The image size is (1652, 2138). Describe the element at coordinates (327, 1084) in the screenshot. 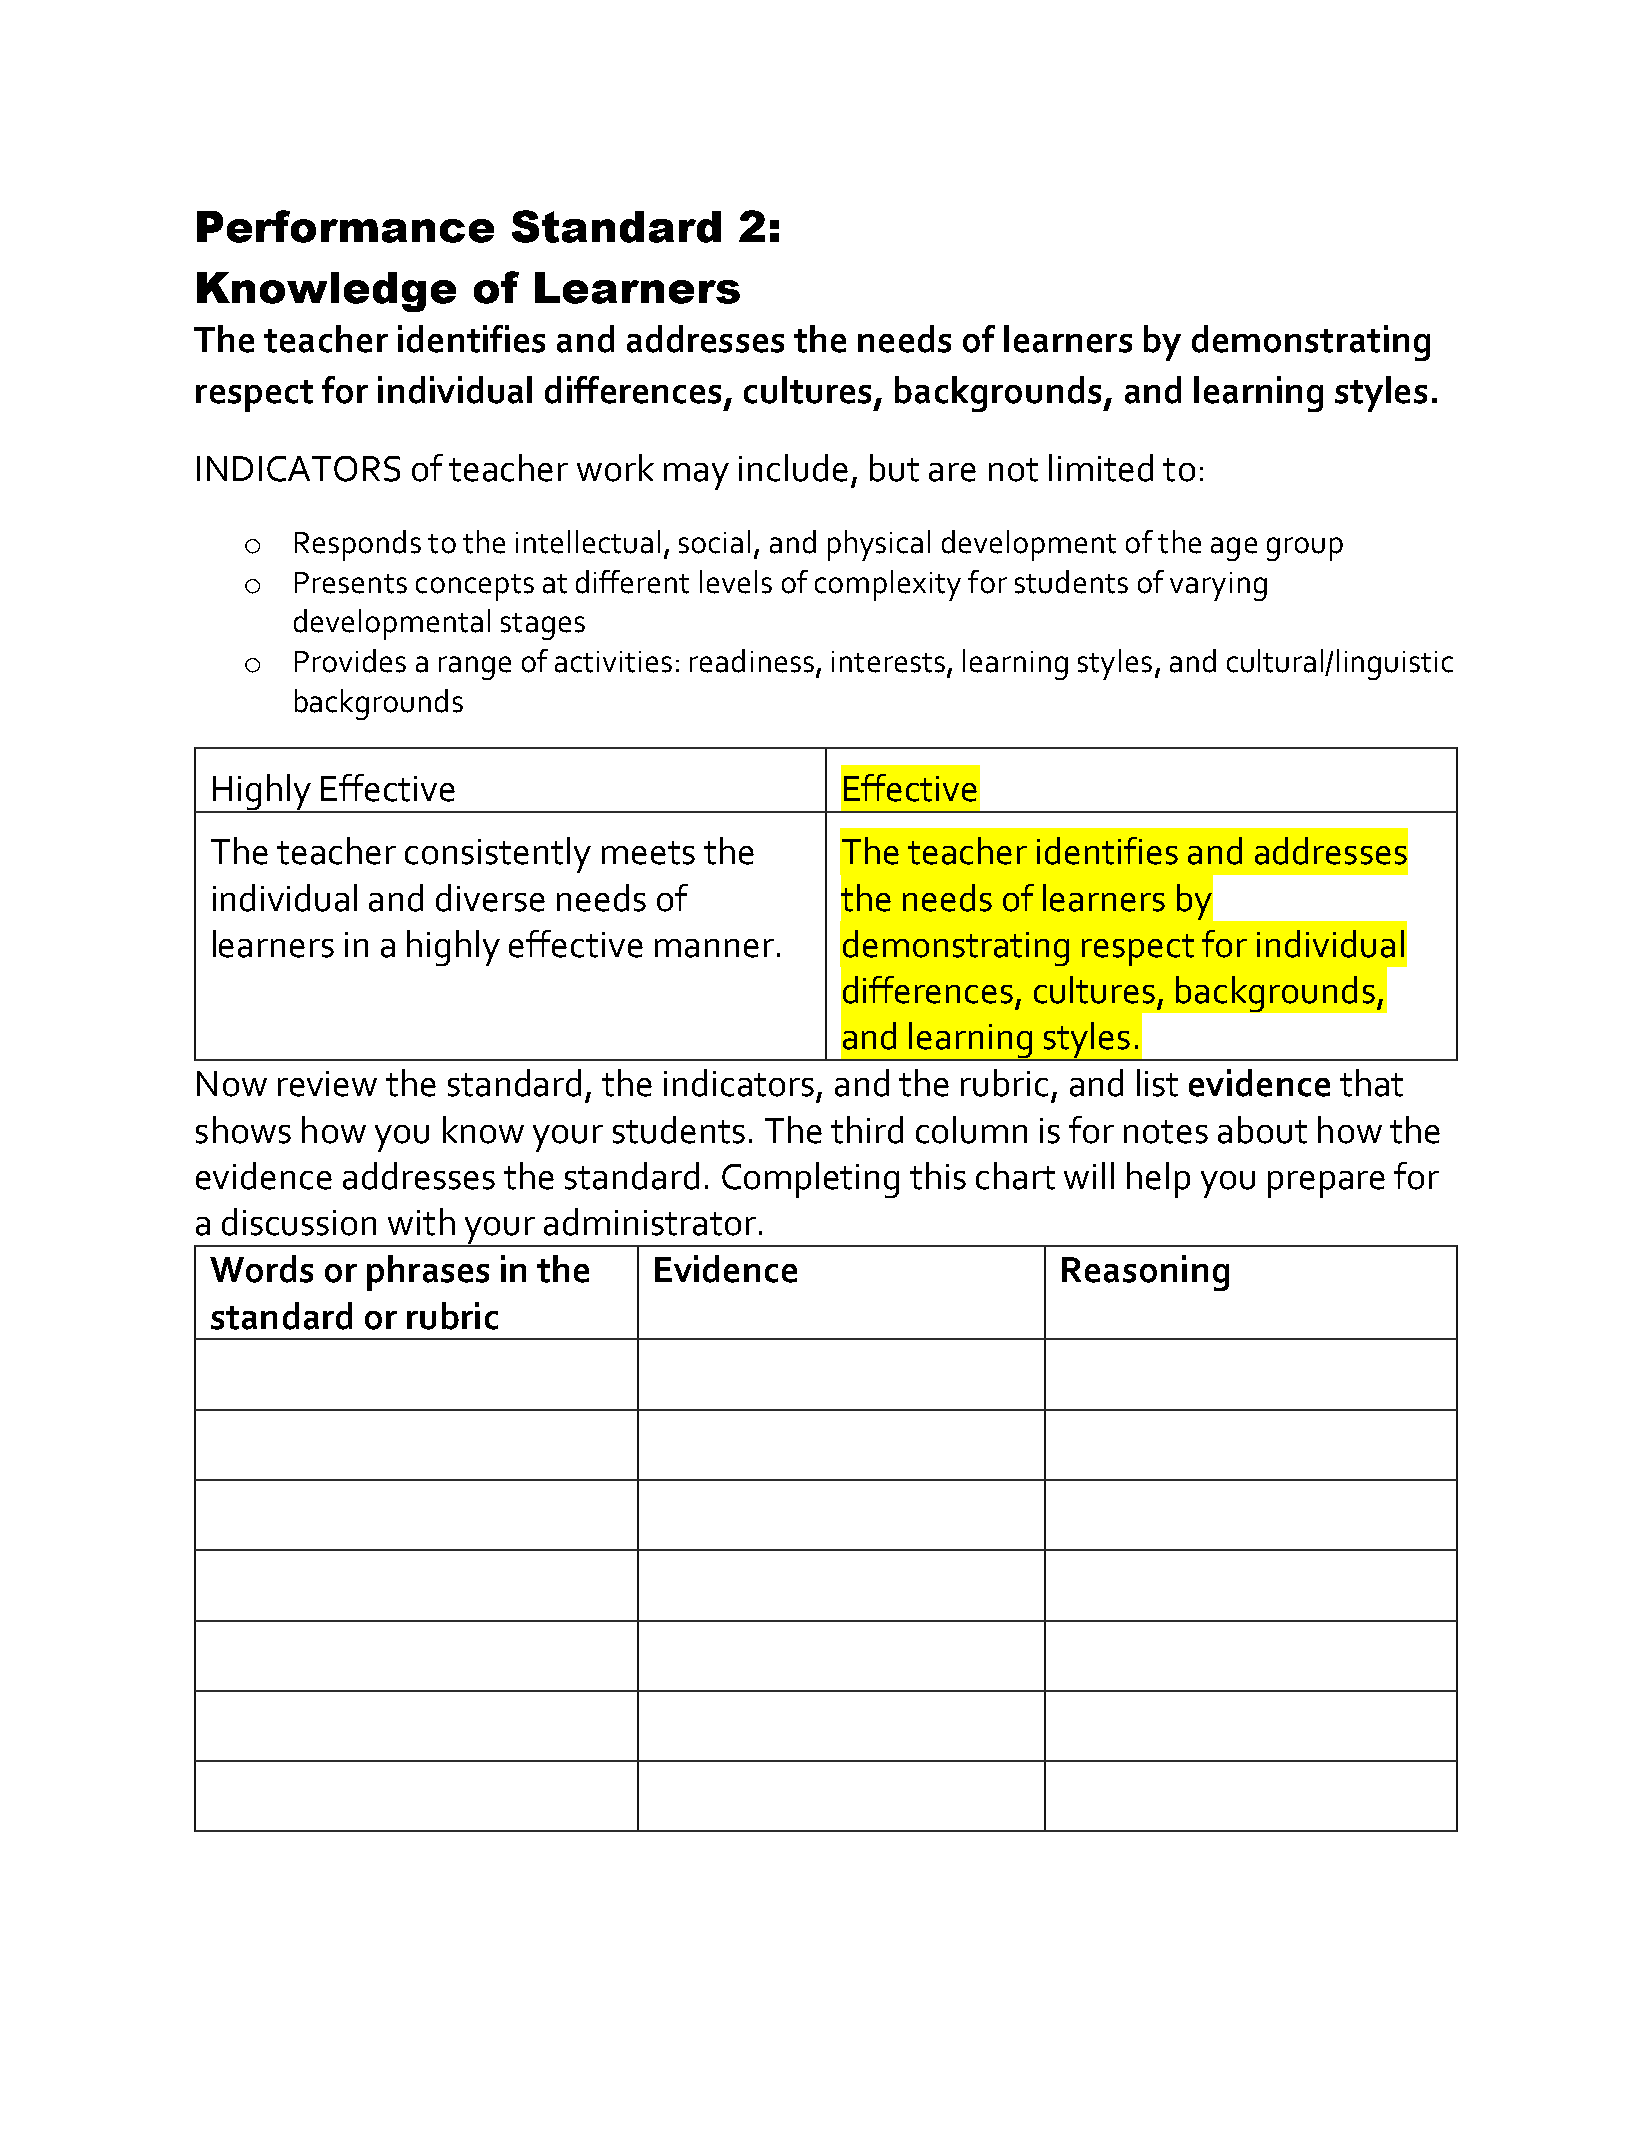

I see `review` at that location.
